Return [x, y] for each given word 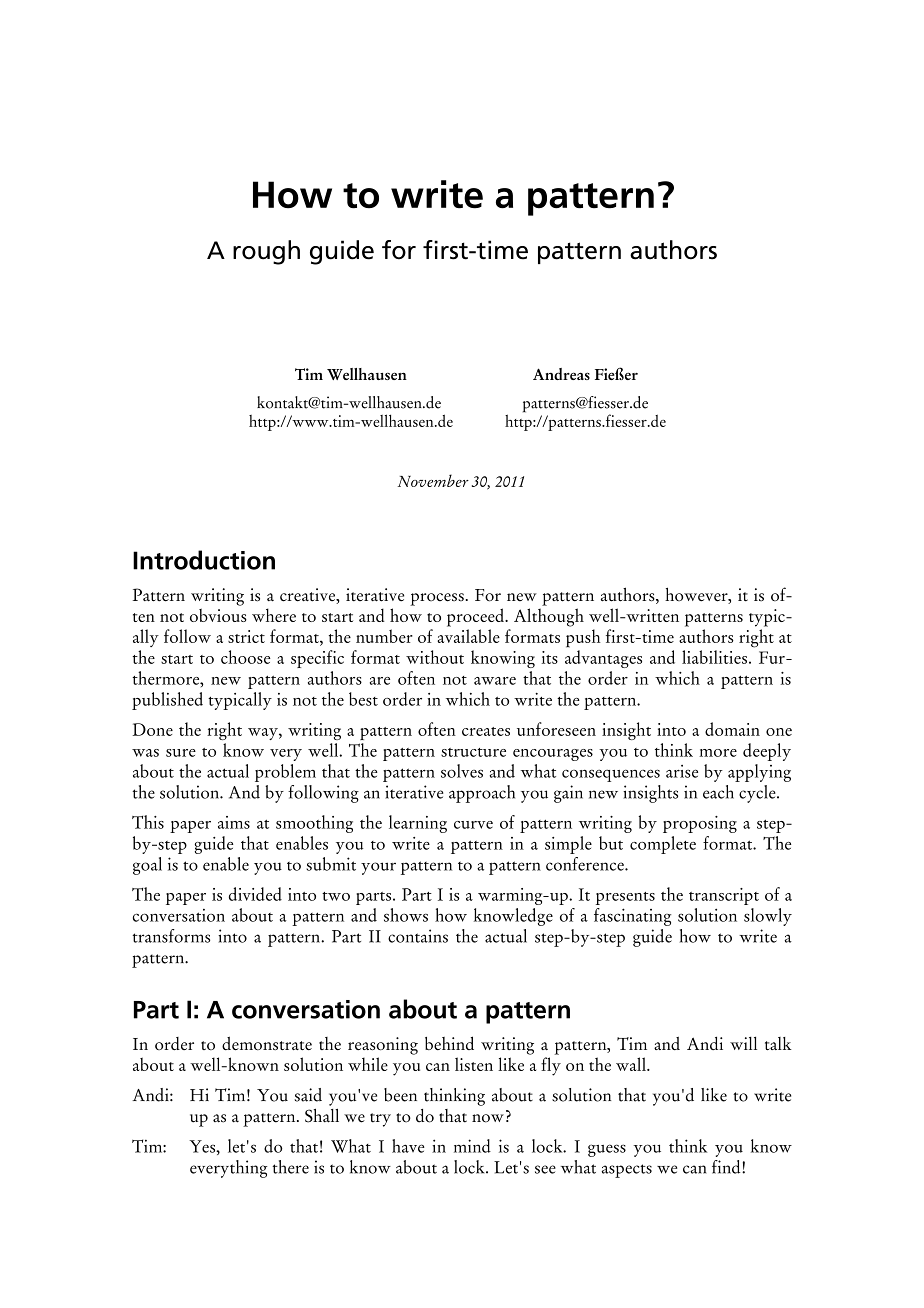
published [167, 701]
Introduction [204, 560]
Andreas [561, 374]
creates [486, 731]
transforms [171, 936]
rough [266, 252]
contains [418, 936]
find [727, 1167]
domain [732, 729]
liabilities [714, 657]
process [437, 599]
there [290, 1167]
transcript [724, 896]
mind [472, 1146]
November [433, 480]
